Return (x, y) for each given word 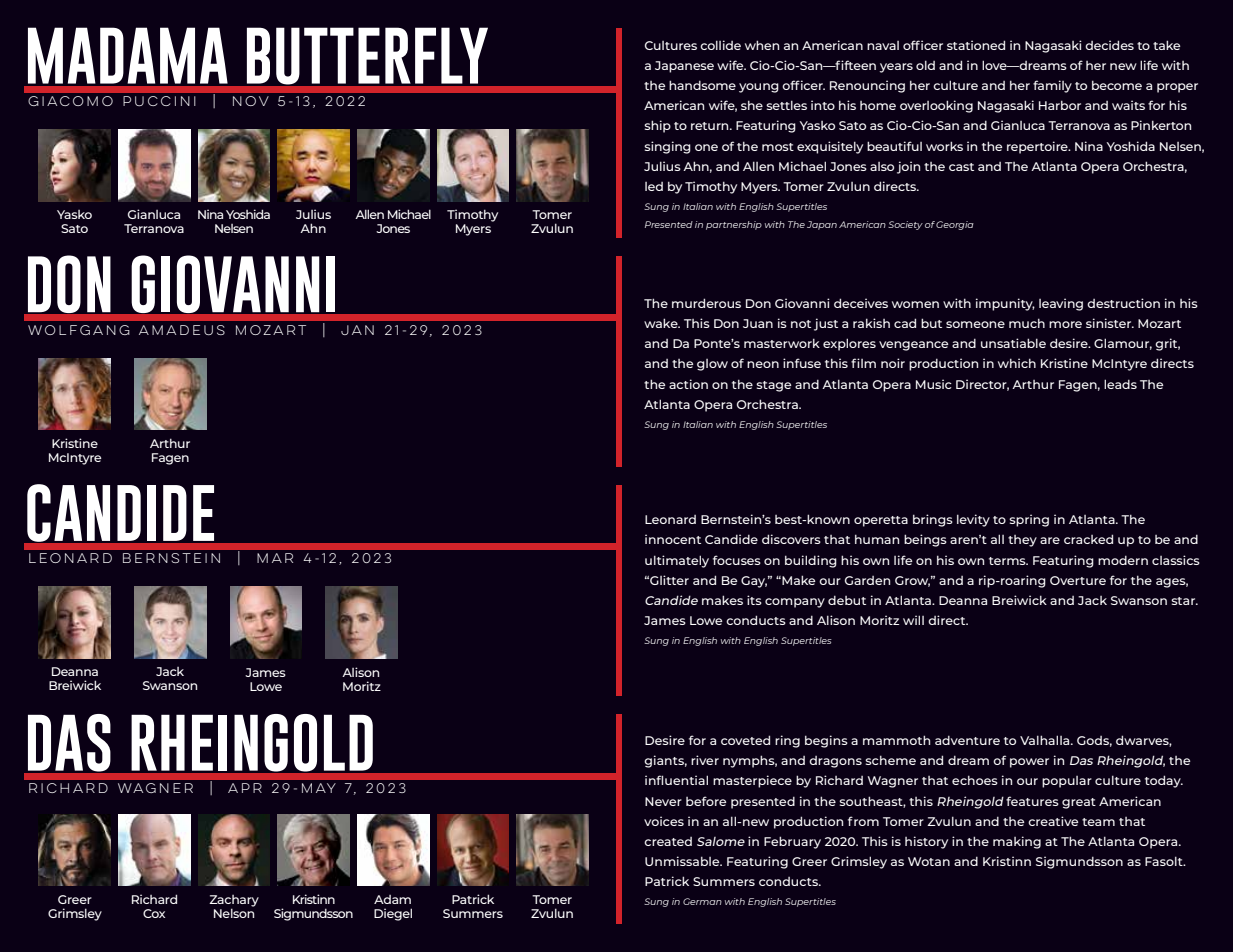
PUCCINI (159, 101)
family (1052, 86)
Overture (1078, 580)
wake (662, 323)
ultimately (677, 561)
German (702, 901)
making (1017, 842)
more (1065, 324)
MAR (275, 558)
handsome (702, 85)
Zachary (234, 902)
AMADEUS (182, 330)
